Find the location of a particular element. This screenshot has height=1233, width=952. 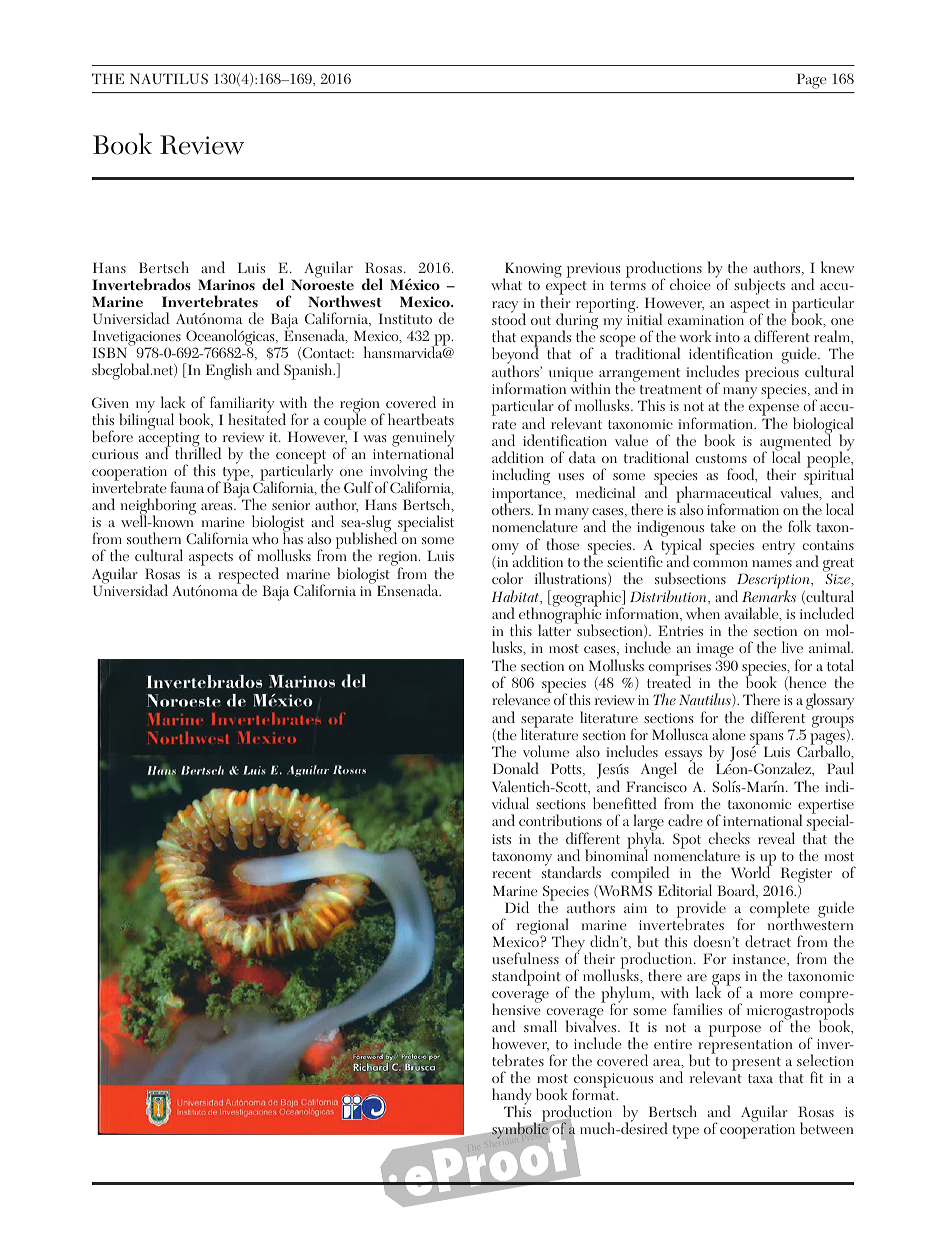

others is located at coordinates (512, 508).
